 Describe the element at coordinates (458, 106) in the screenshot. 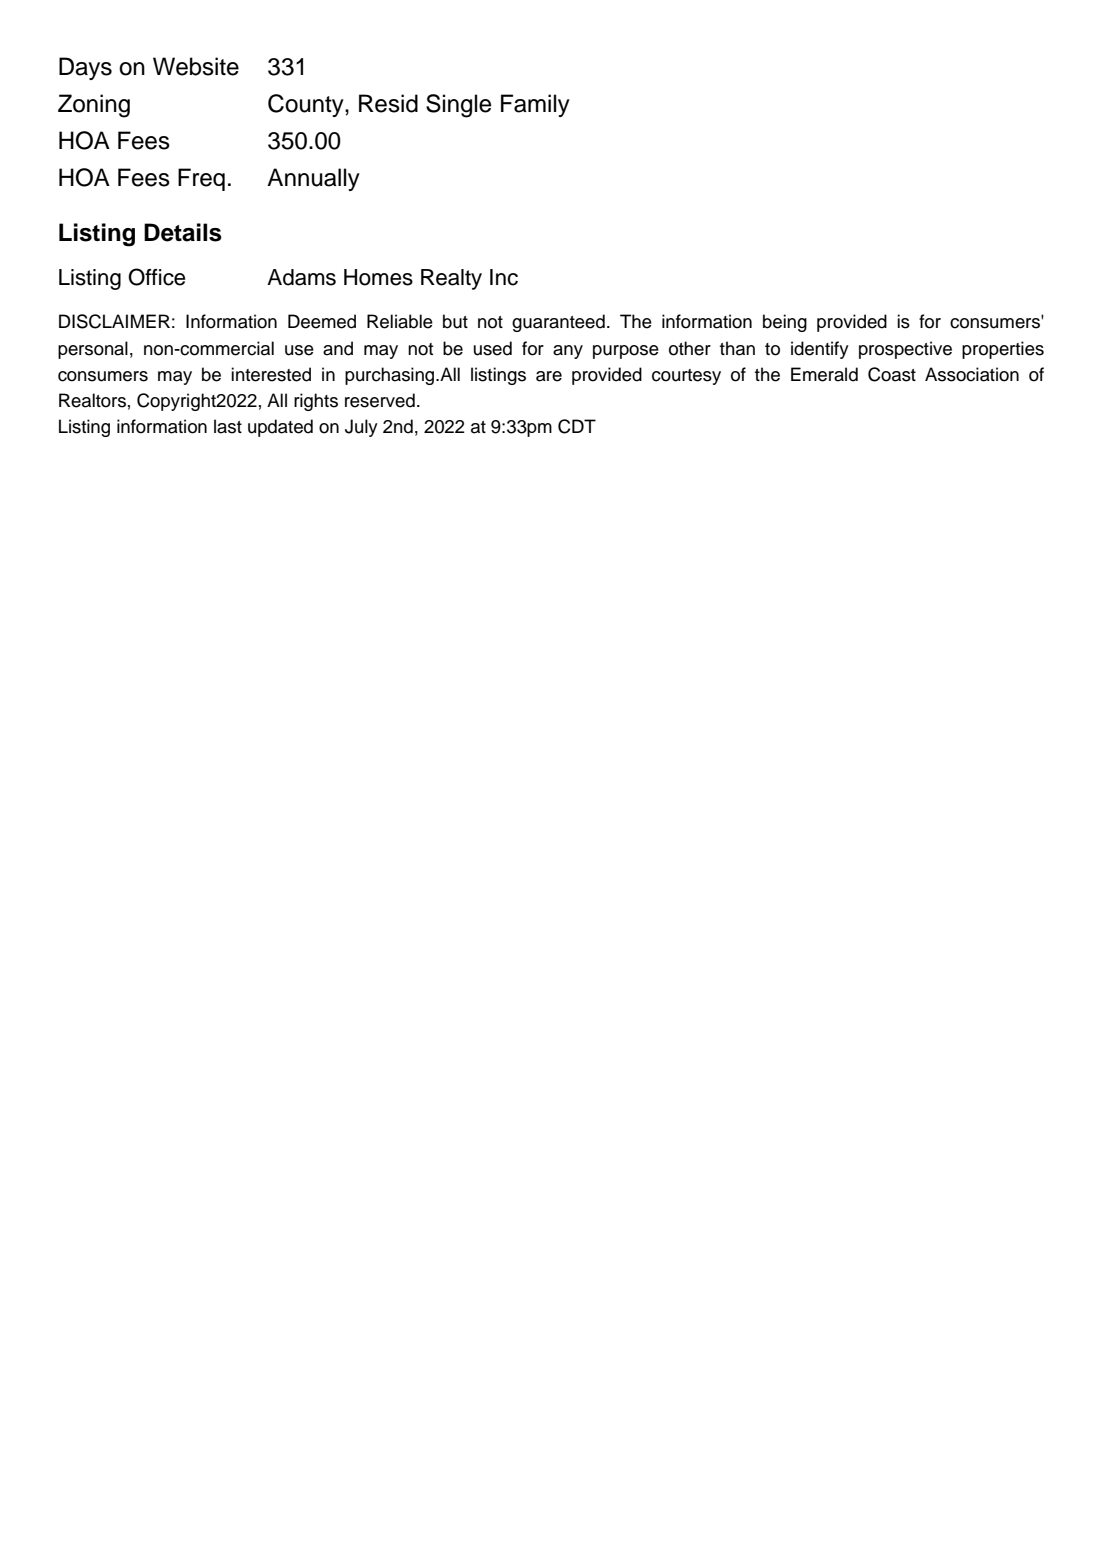

I see `Single` at that location.
